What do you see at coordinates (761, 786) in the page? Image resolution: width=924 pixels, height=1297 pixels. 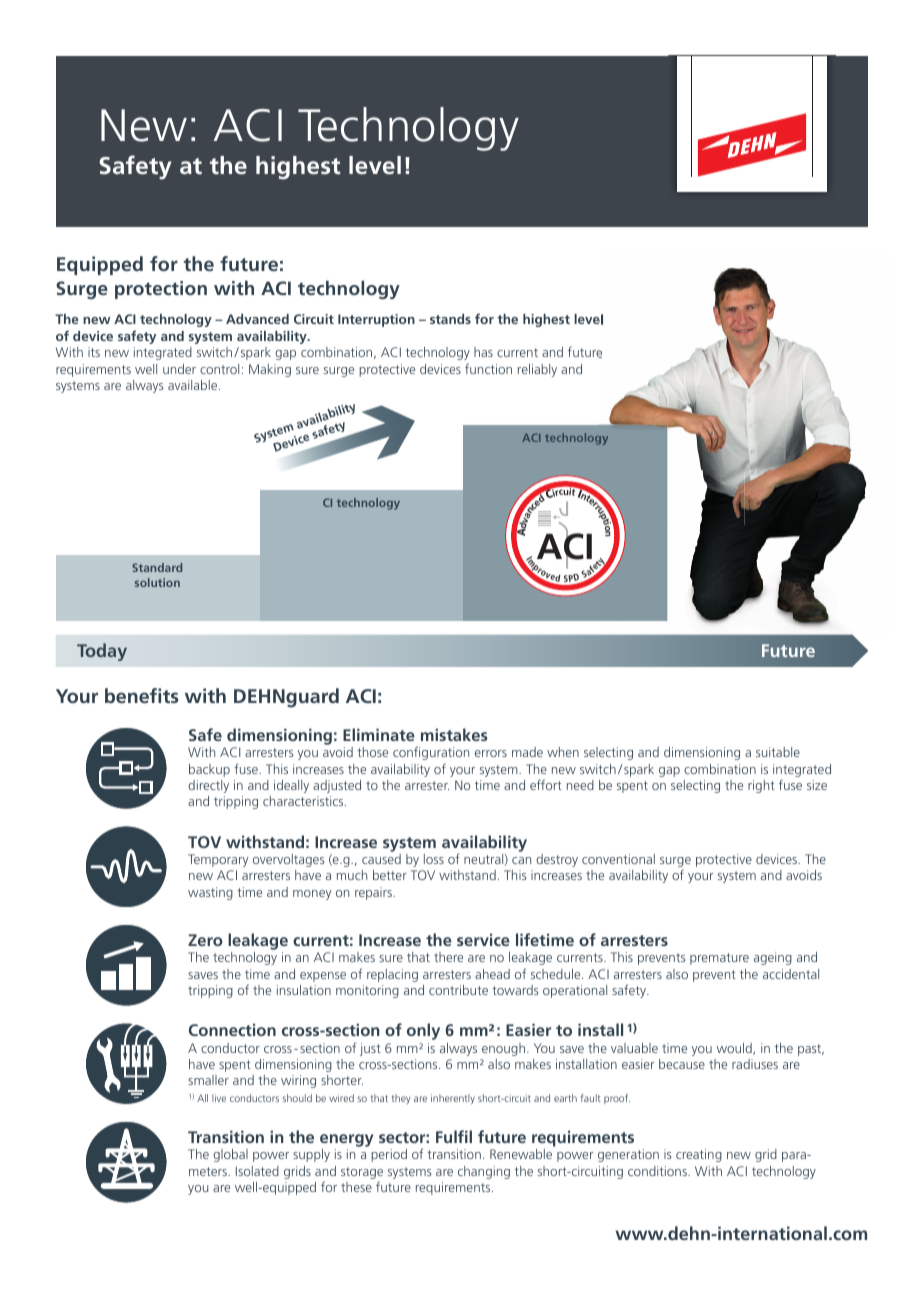 I see `right` at bounding box center [761, 786].
